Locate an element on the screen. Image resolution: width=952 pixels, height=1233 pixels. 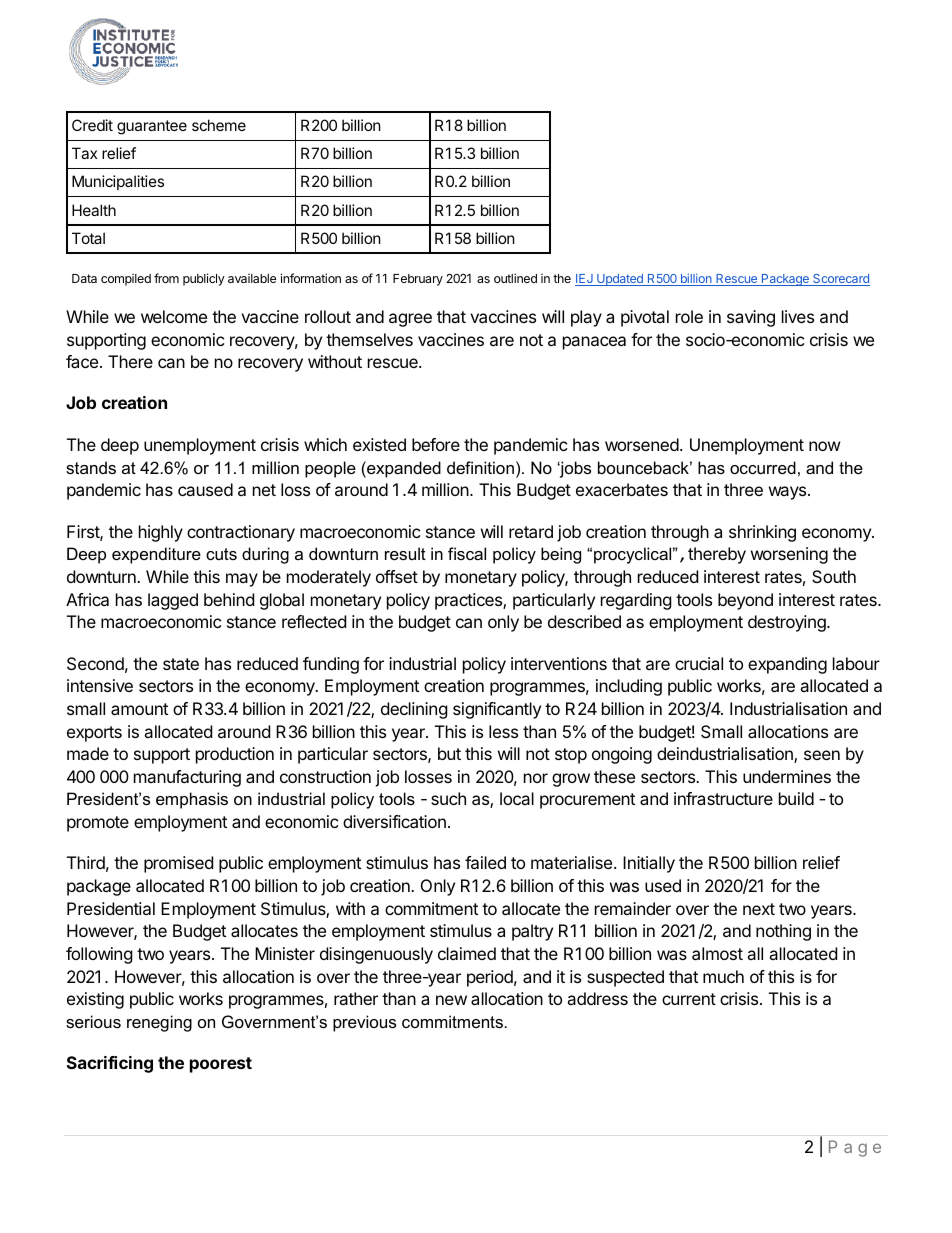
current is located at coordinates (689, 999).
